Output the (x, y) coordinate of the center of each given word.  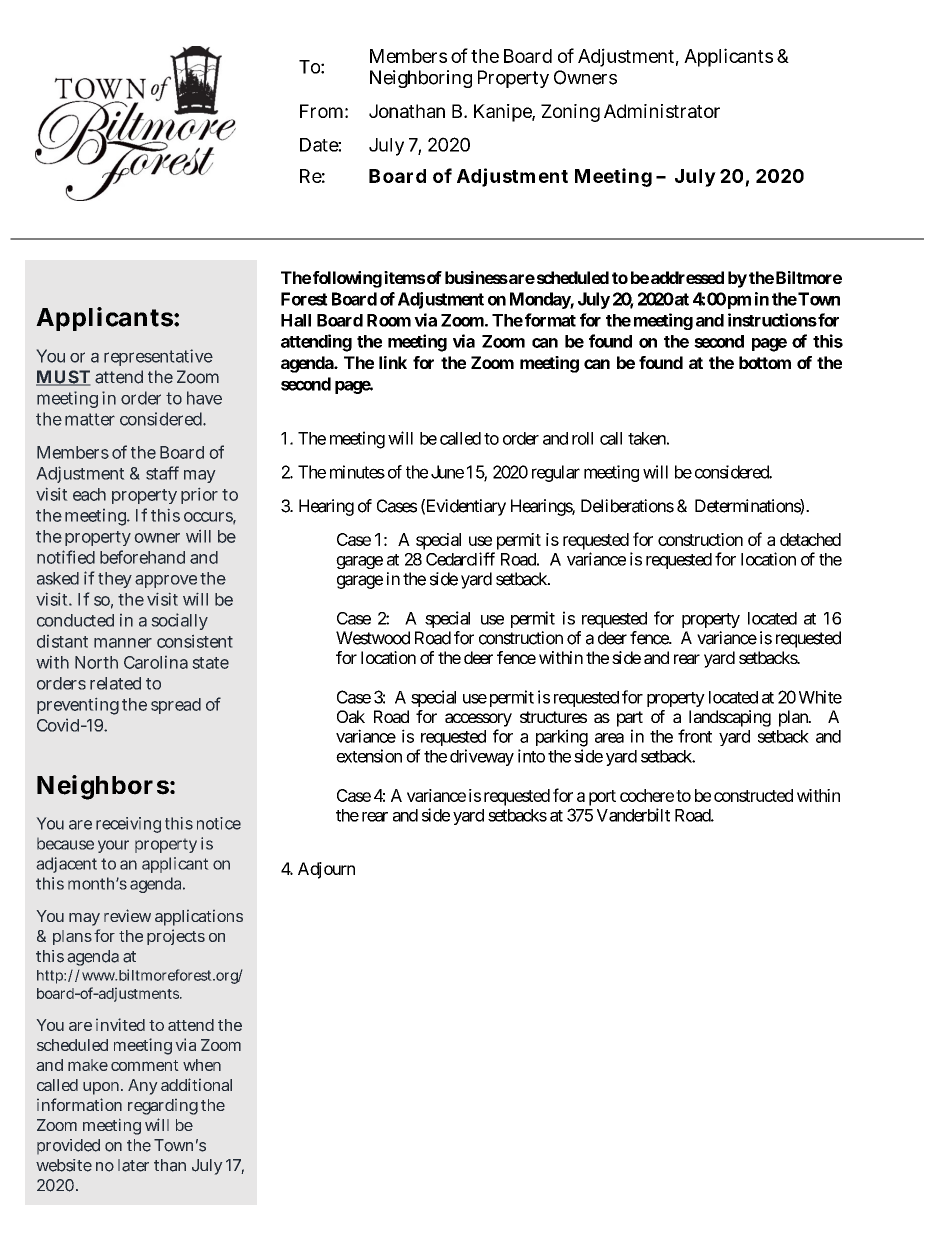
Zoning (570, 113)
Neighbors (103, 787)
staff (162, 473)
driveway (482, 757)
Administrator (662, 111)
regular (556, 473)
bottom (765, 362)
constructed (753, 795)
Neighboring (421, 79)
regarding (163, 1107)
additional (196, 1084)
